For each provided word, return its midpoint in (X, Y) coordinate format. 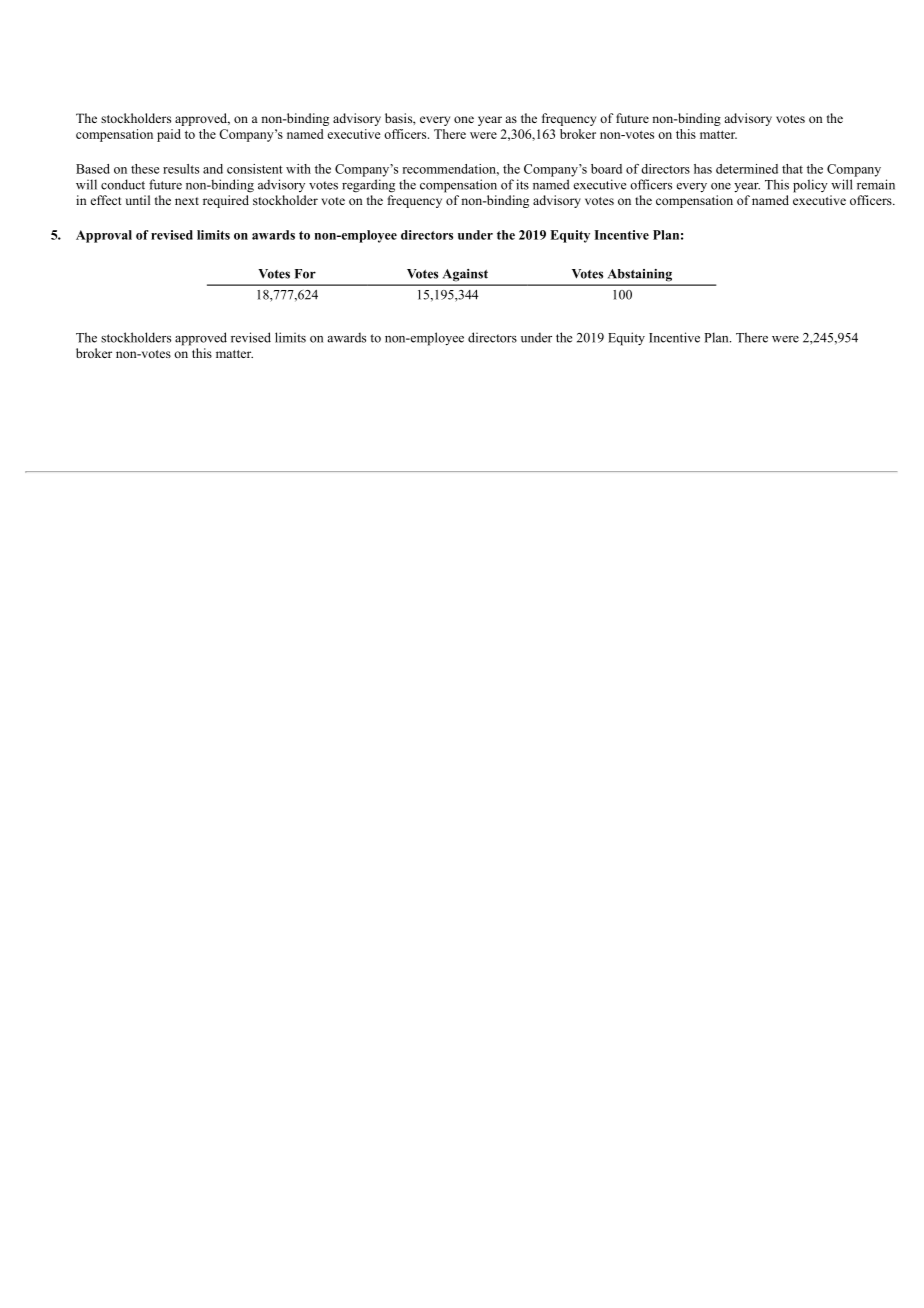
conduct (123, 184)
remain (876, 184)
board (606, 169)
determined (747, 169)
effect (106, 200)
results (181, 169)
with (298, 169)
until (138, 200)
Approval (104, 236)
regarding (368, 186)
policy (810, 186)
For (305, 274)
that (792, 169)
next (187, 201)
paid (169, 135)
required (226, 201)
